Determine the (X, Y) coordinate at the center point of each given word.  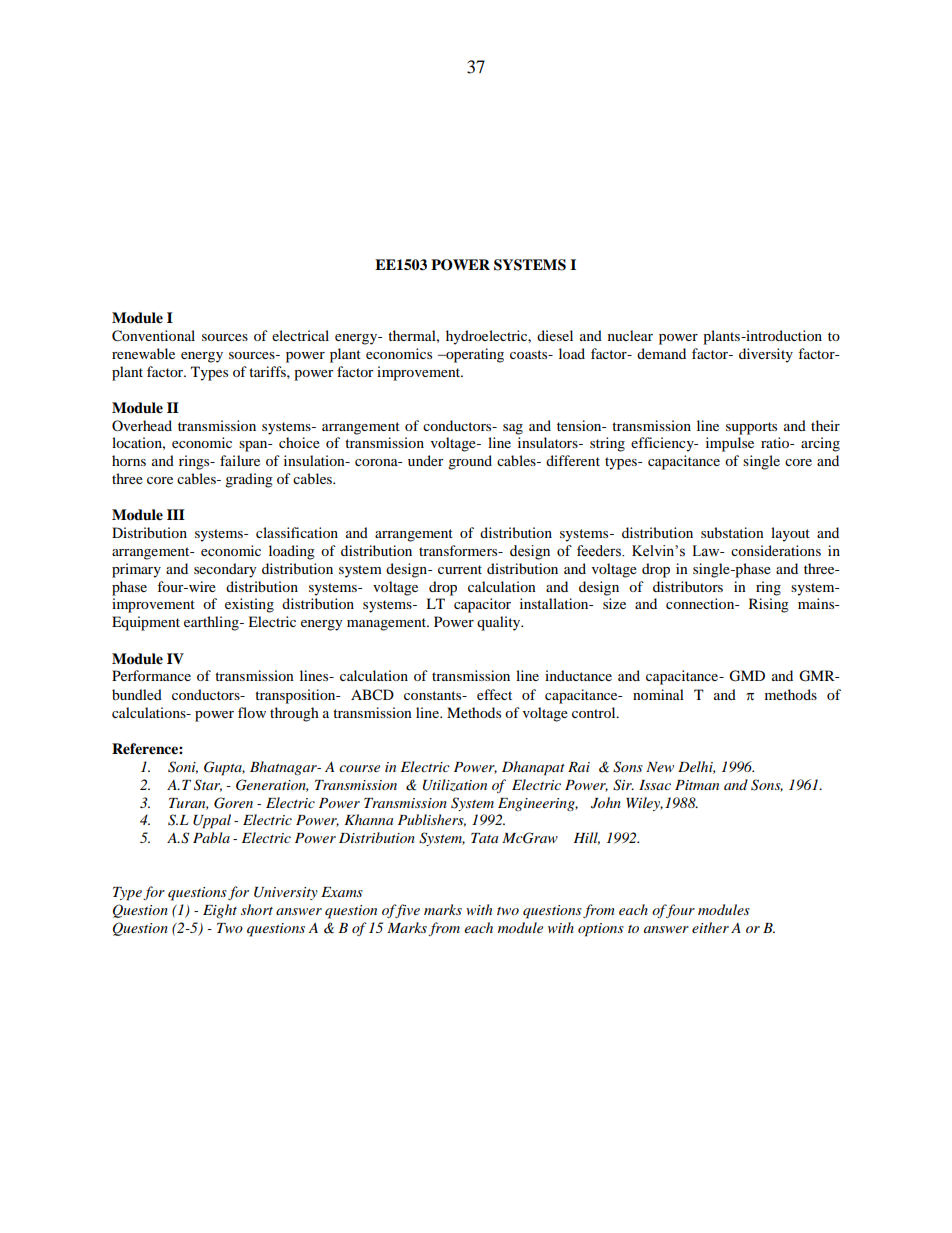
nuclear (630, 335)
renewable (143, 353)
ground (470, 462)
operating (474, 355)
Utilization (455, 785)
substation (732, 532)
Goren (233, 803)
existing (249, 605)
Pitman (697, 785)
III (176, 514)
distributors (688, 586)
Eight (220, 911)
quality (500, 623)
